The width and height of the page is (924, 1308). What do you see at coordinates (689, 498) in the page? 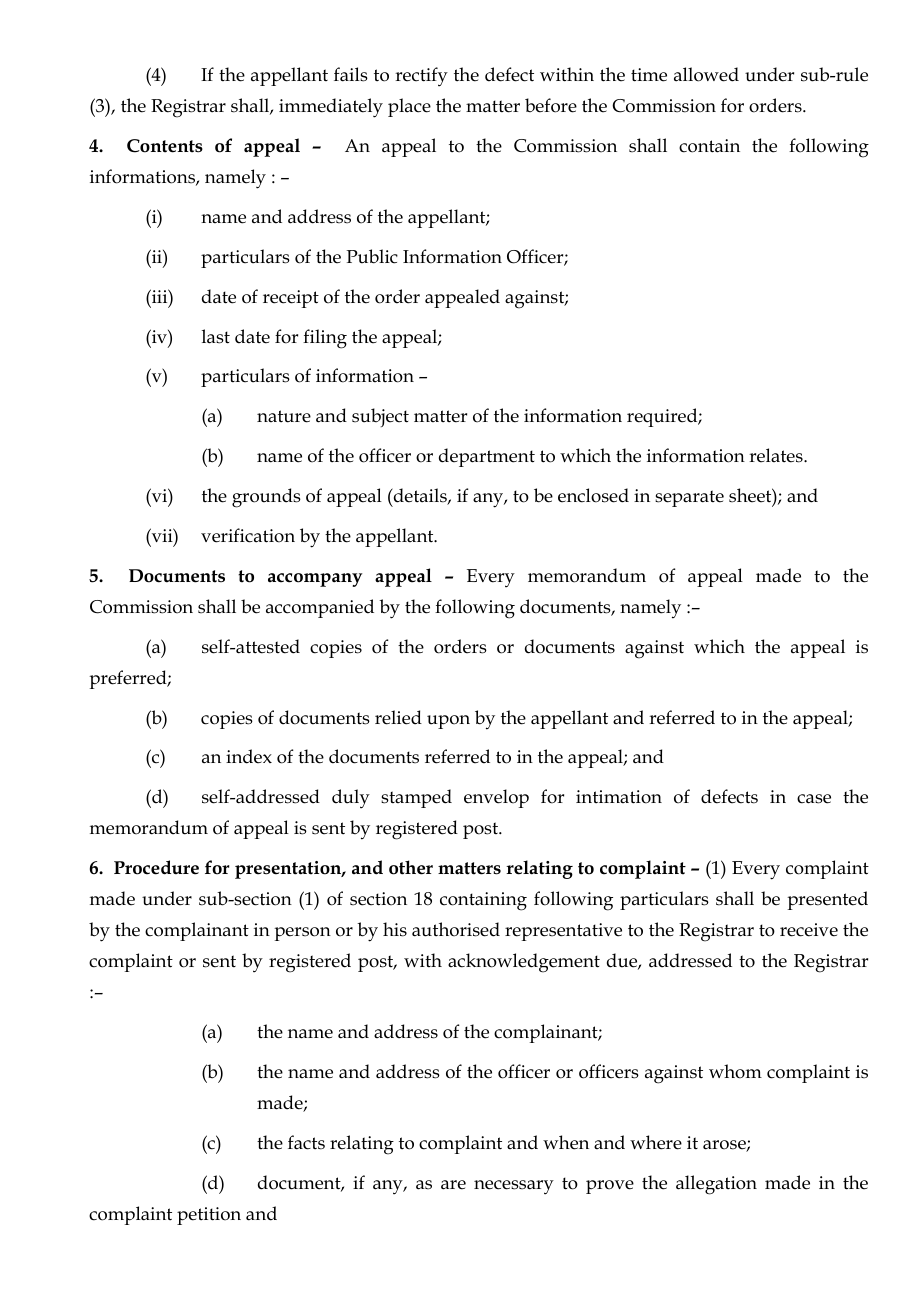
I see `separate` at bounding box center [689, 498].
